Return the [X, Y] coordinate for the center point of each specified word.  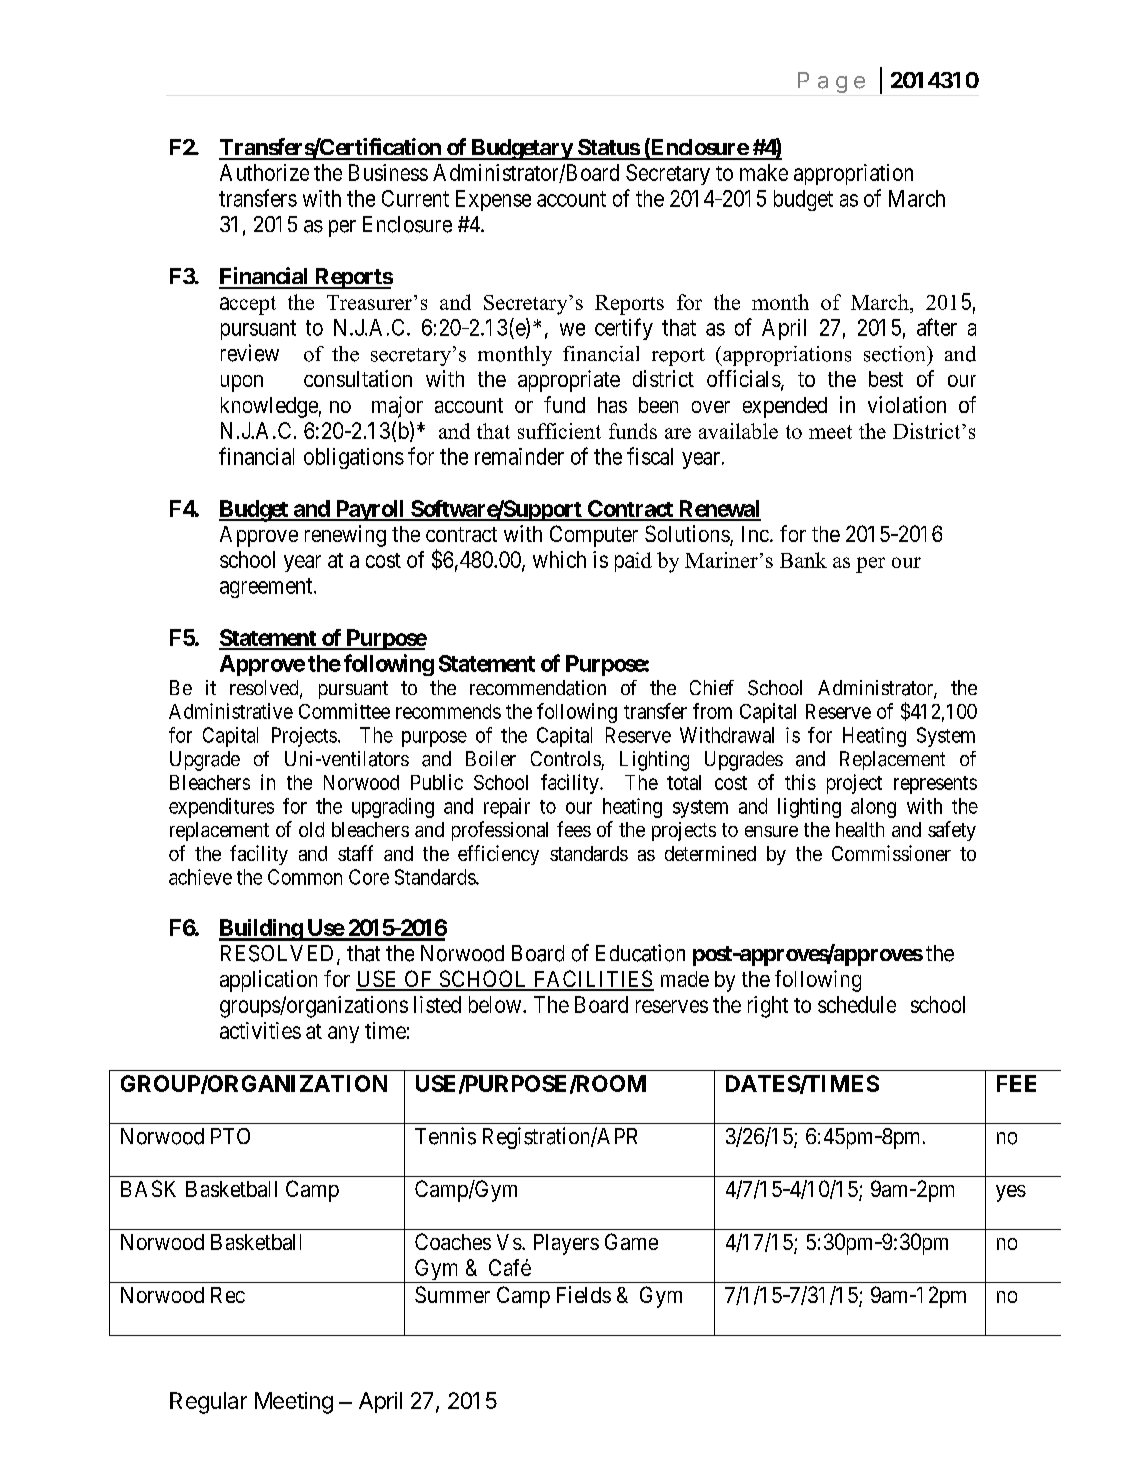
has [612, 405]
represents [935, 785]
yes [1011, 1193]
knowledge [269, 407]
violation [907, 404]
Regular [208, 1403]
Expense [493, 200]
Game [631, 1241]
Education [640, 953]
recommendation [538, 688]
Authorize [264, 172]
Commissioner [891, 853]
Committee [344, 711]
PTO [230, 1136]
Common [305, 877]
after [937, 327]
